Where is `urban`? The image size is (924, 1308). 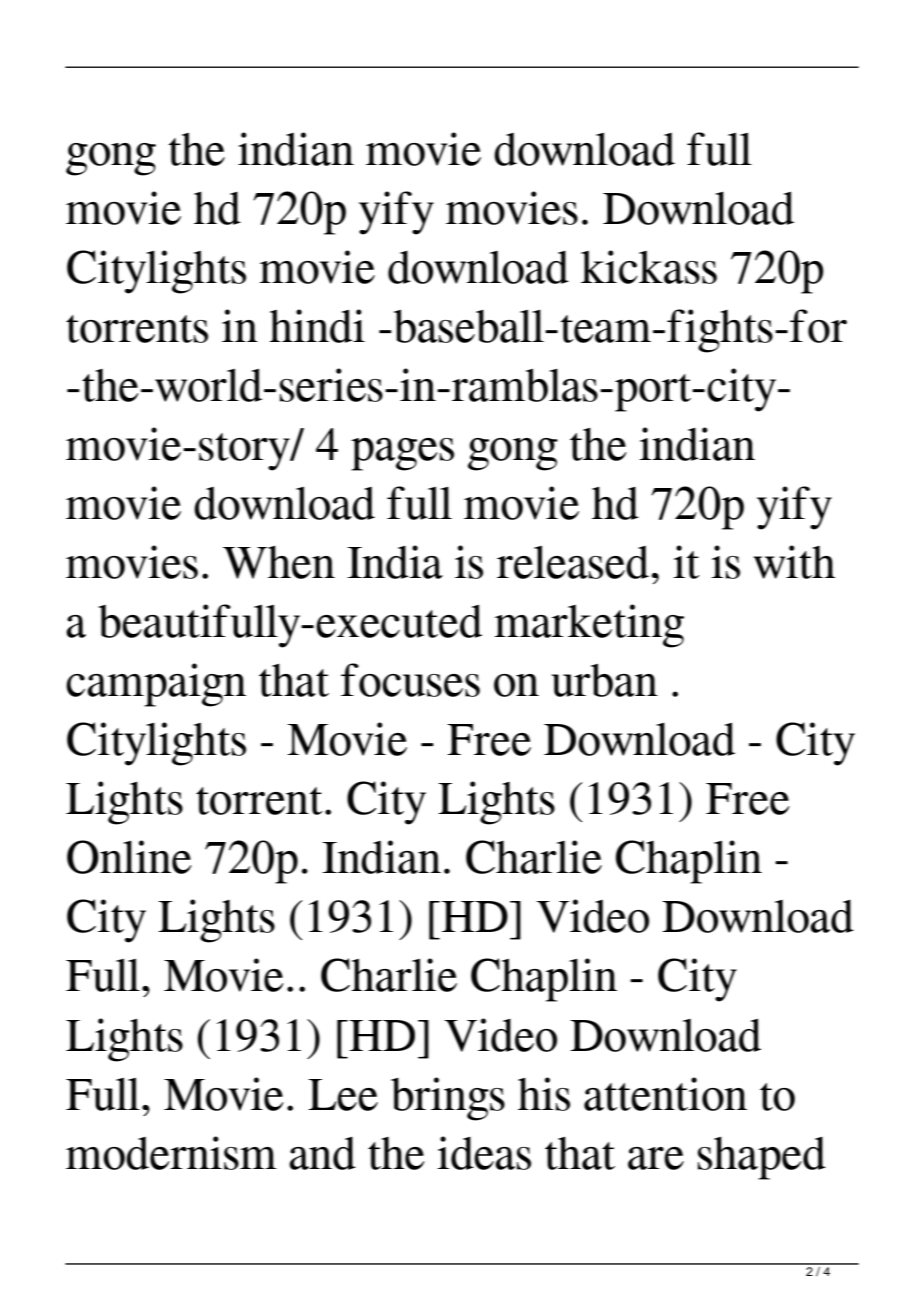 urban is located at coordinates (604, 680).
